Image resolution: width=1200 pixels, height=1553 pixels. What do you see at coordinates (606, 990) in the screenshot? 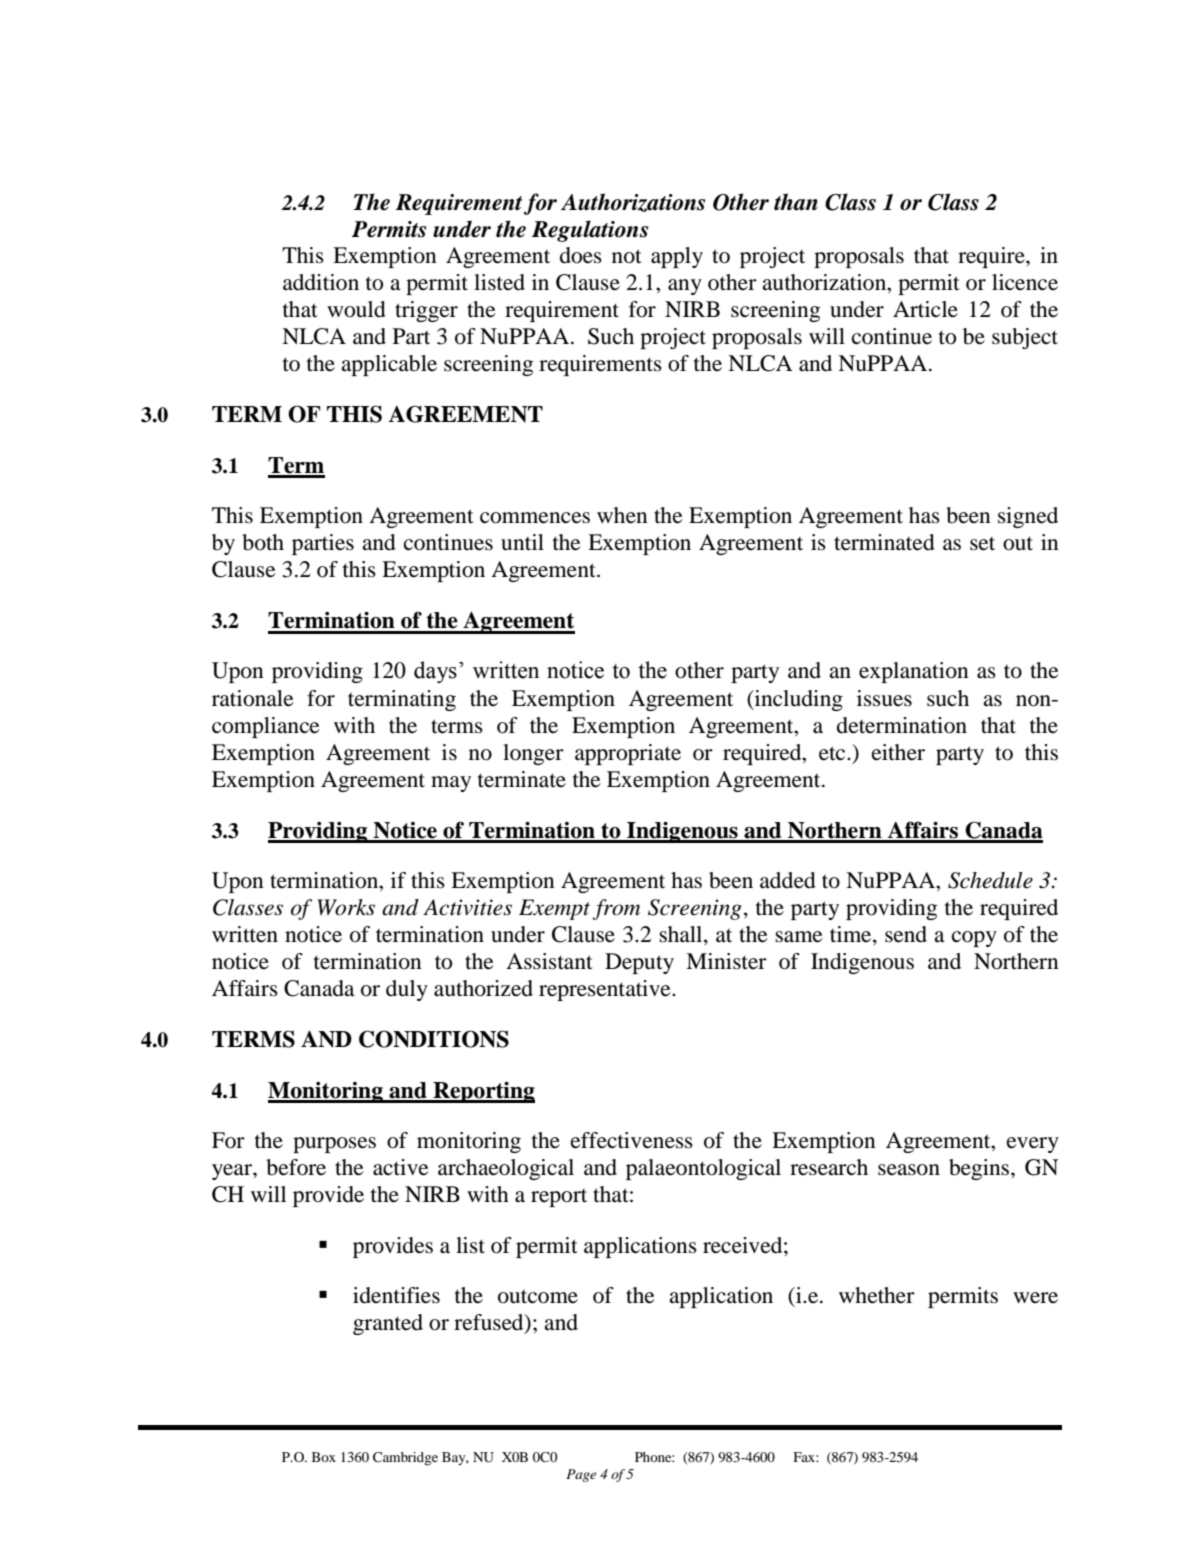
I see `representative` at bounding box center [606, 990].
